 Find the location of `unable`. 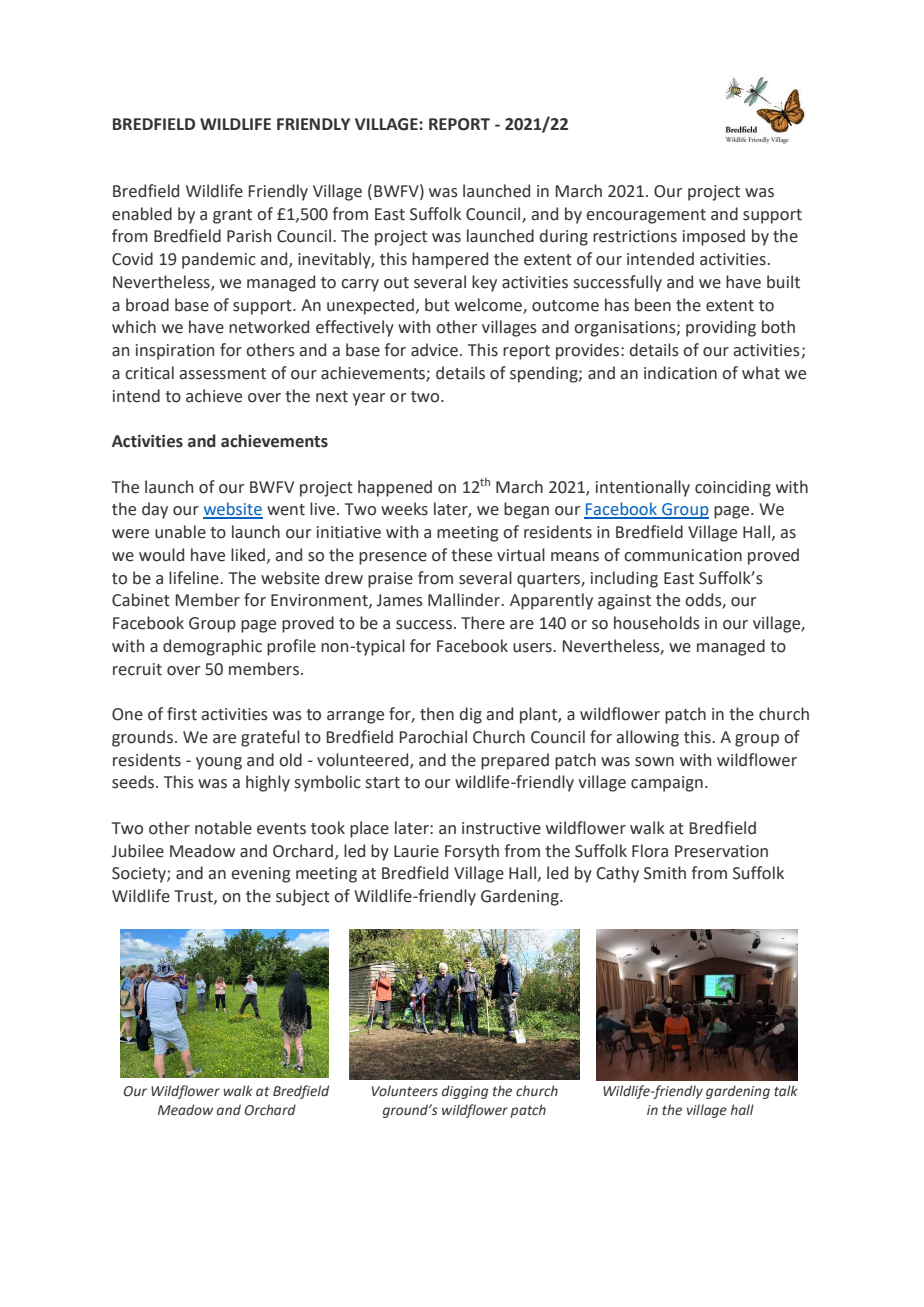

unable is located at coordinates (180, 532).
